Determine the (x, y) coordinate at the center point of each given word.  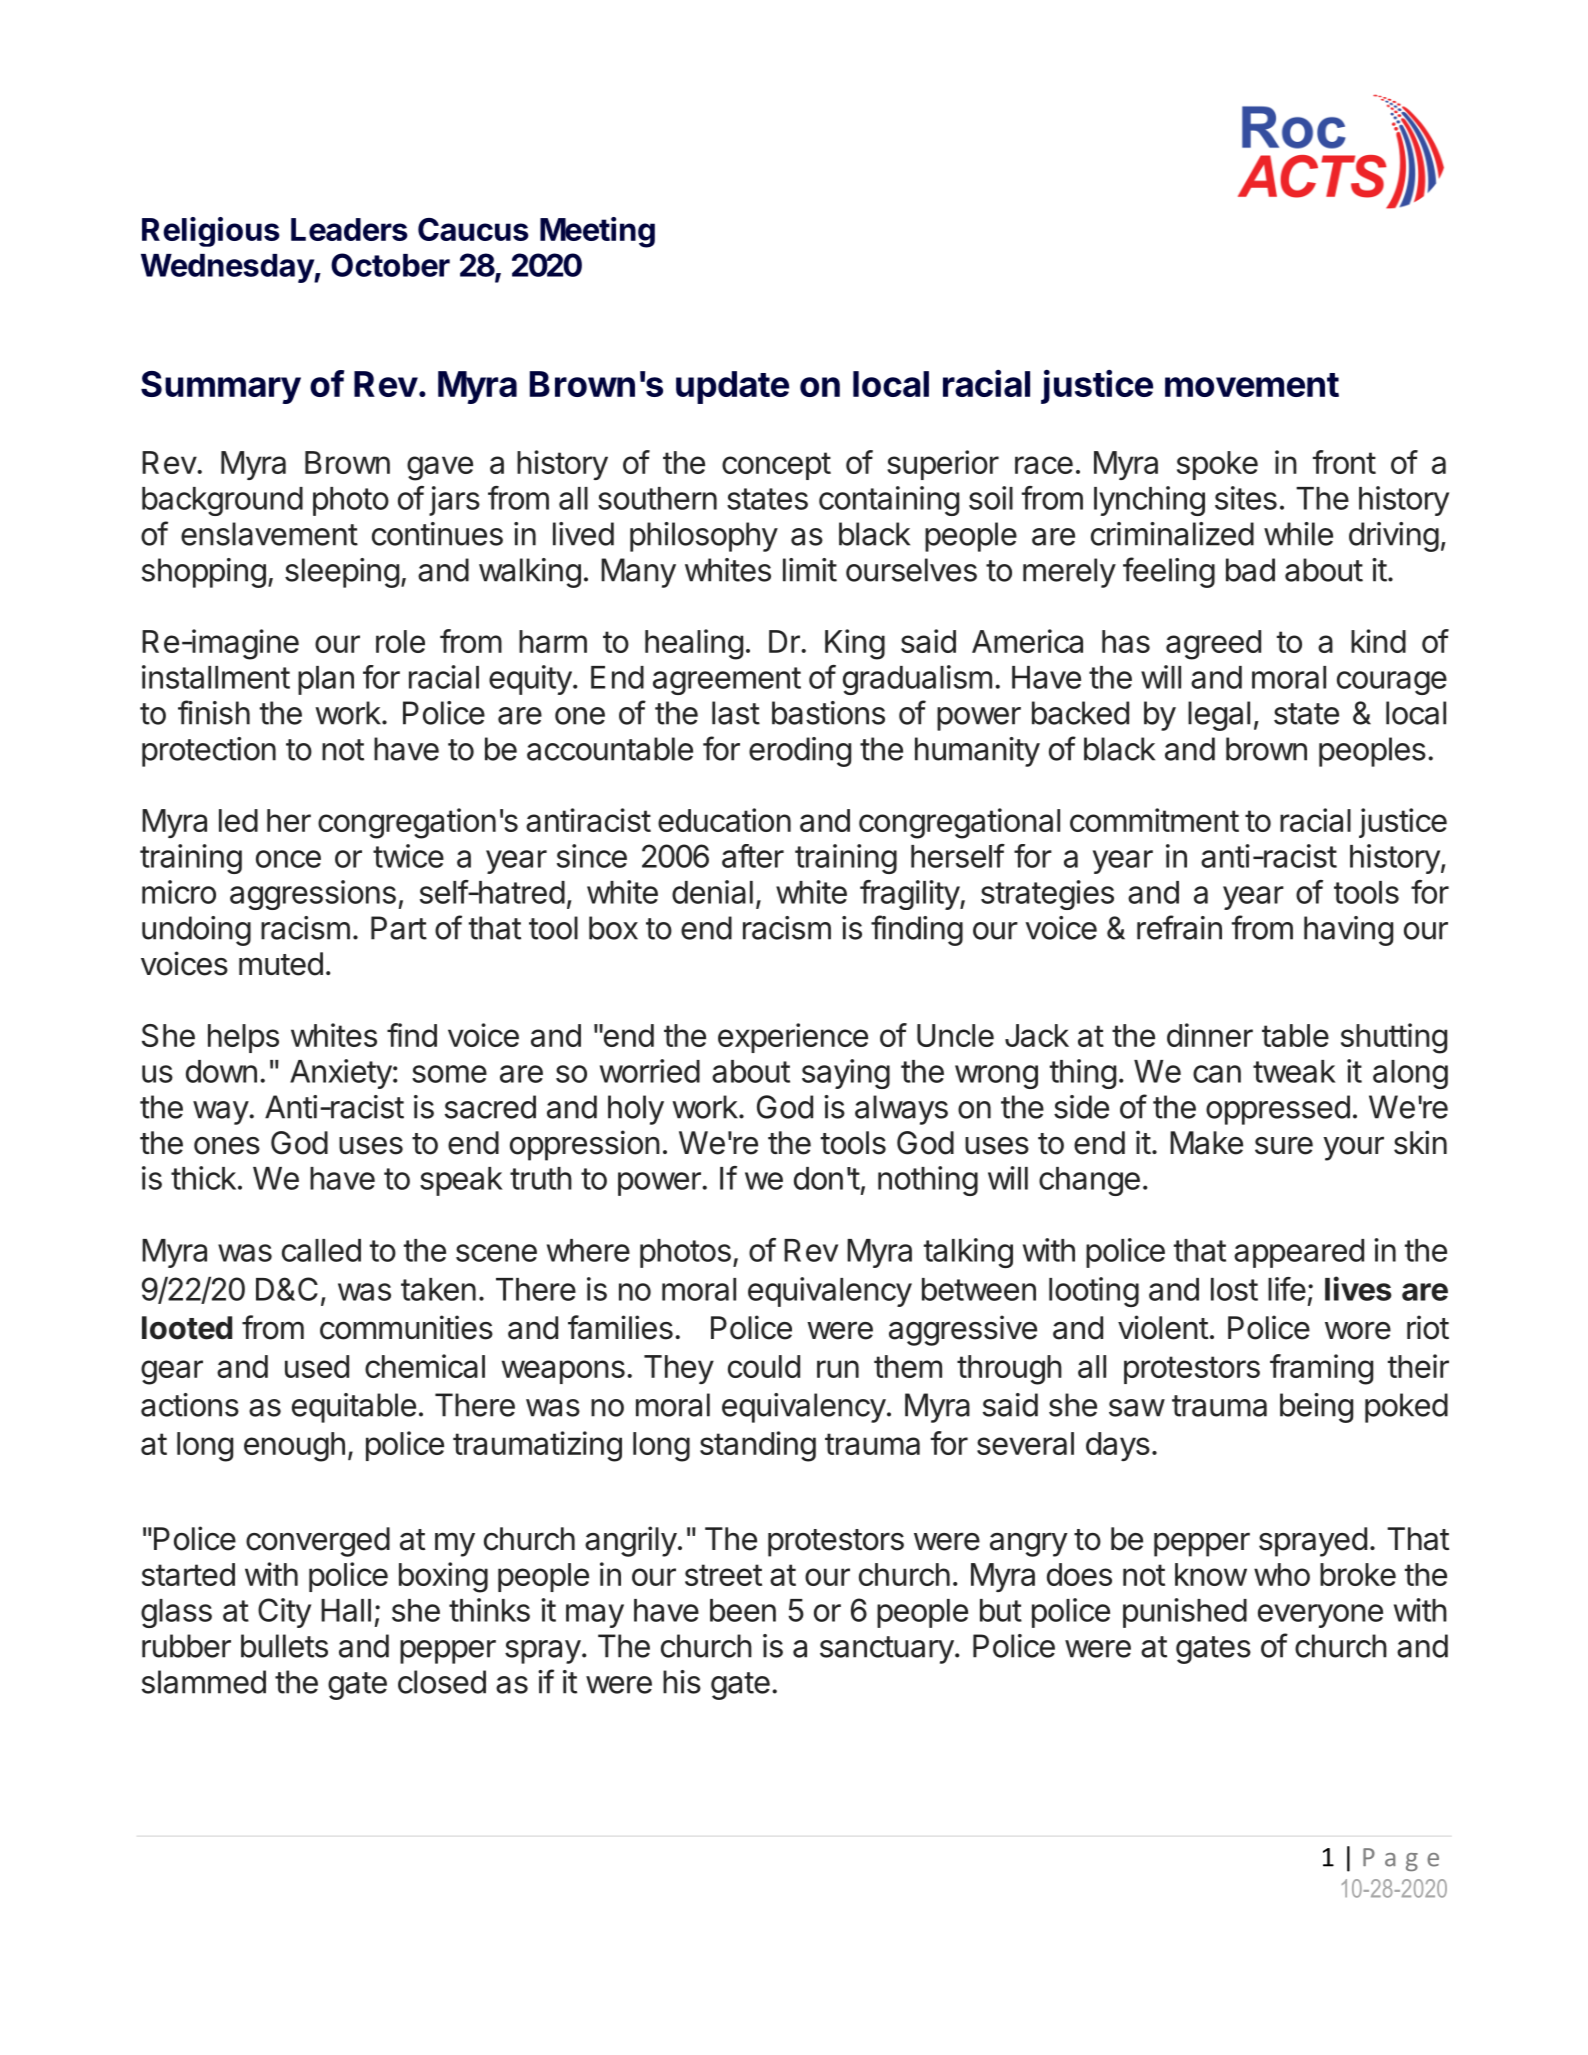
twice (408, 856)
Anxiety (341, 1074)
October (390, 265)
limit (810, 570)
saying (846, 1074)
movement (1252, 385)
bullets (284, 1646)
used (317, 1366)
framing (1321, 1369)
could (764, 1366)
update (732, 387)
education (724, 820)
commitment (1154, 820)
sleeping (342, 573)
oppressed (1278, 1110)
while (1298, 534)
